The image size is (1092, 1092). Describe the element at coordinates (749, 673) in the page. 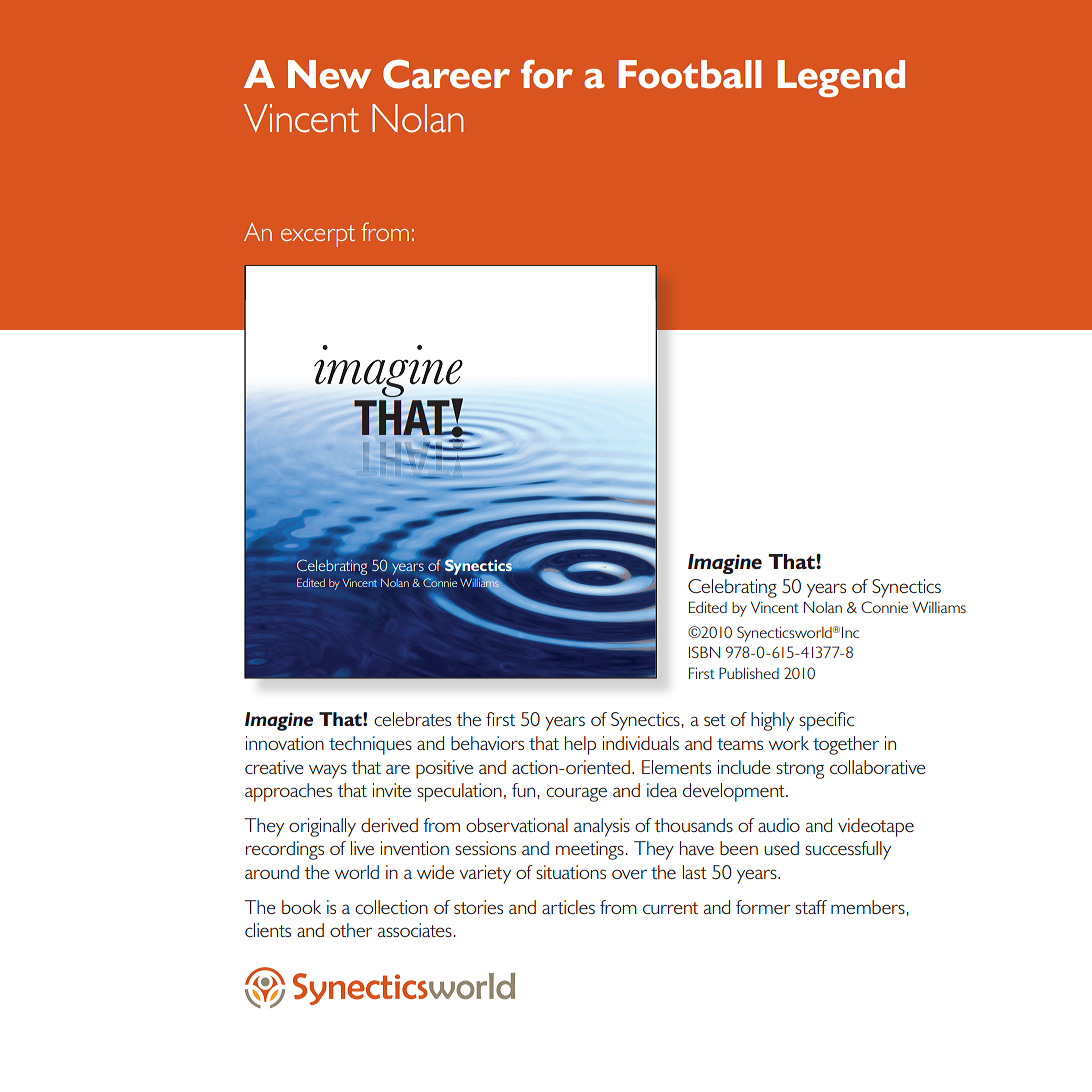

I see `Published` at that location.
